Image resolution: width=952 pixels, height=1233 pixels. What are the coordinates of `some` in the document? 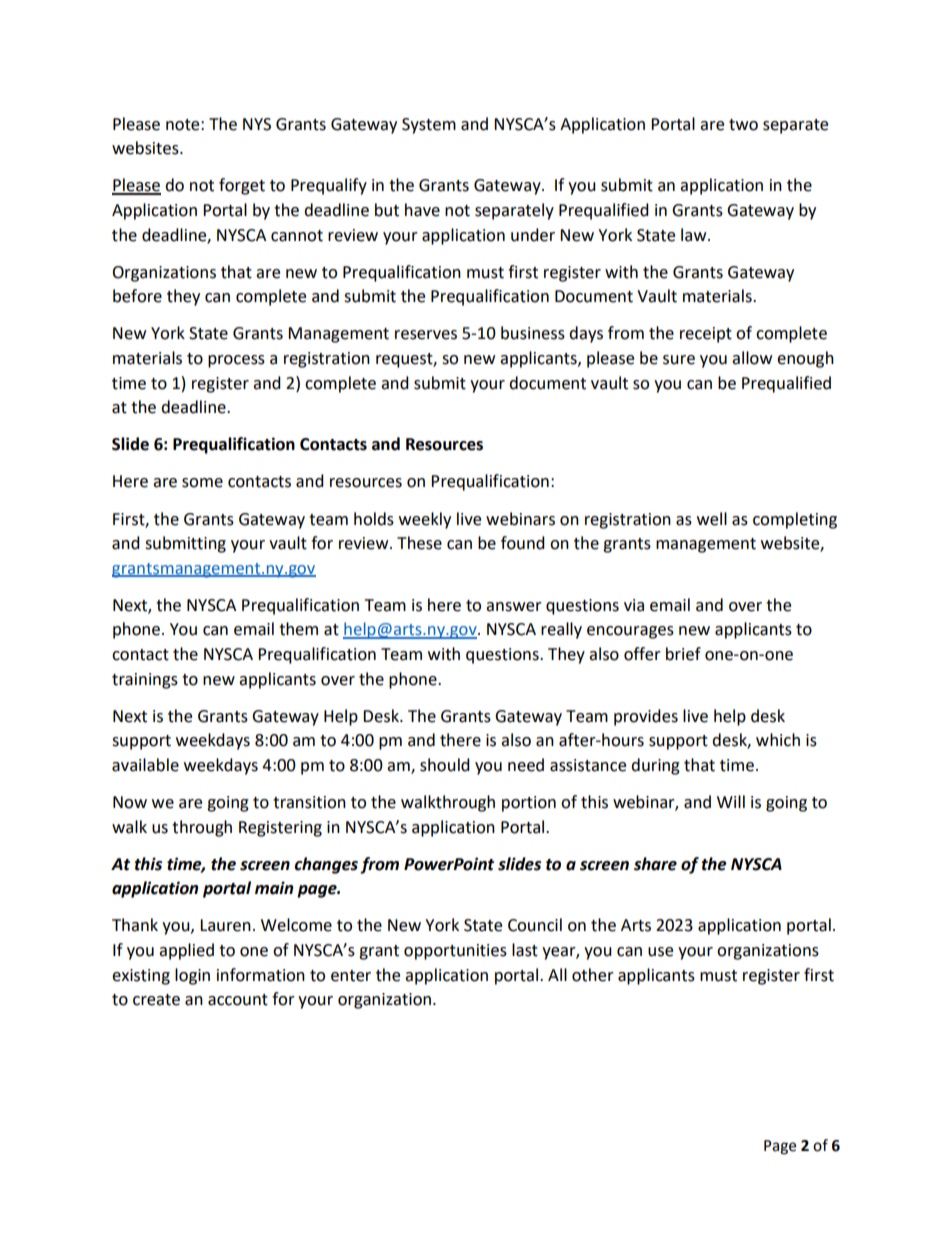 It's located at (202, 483).
